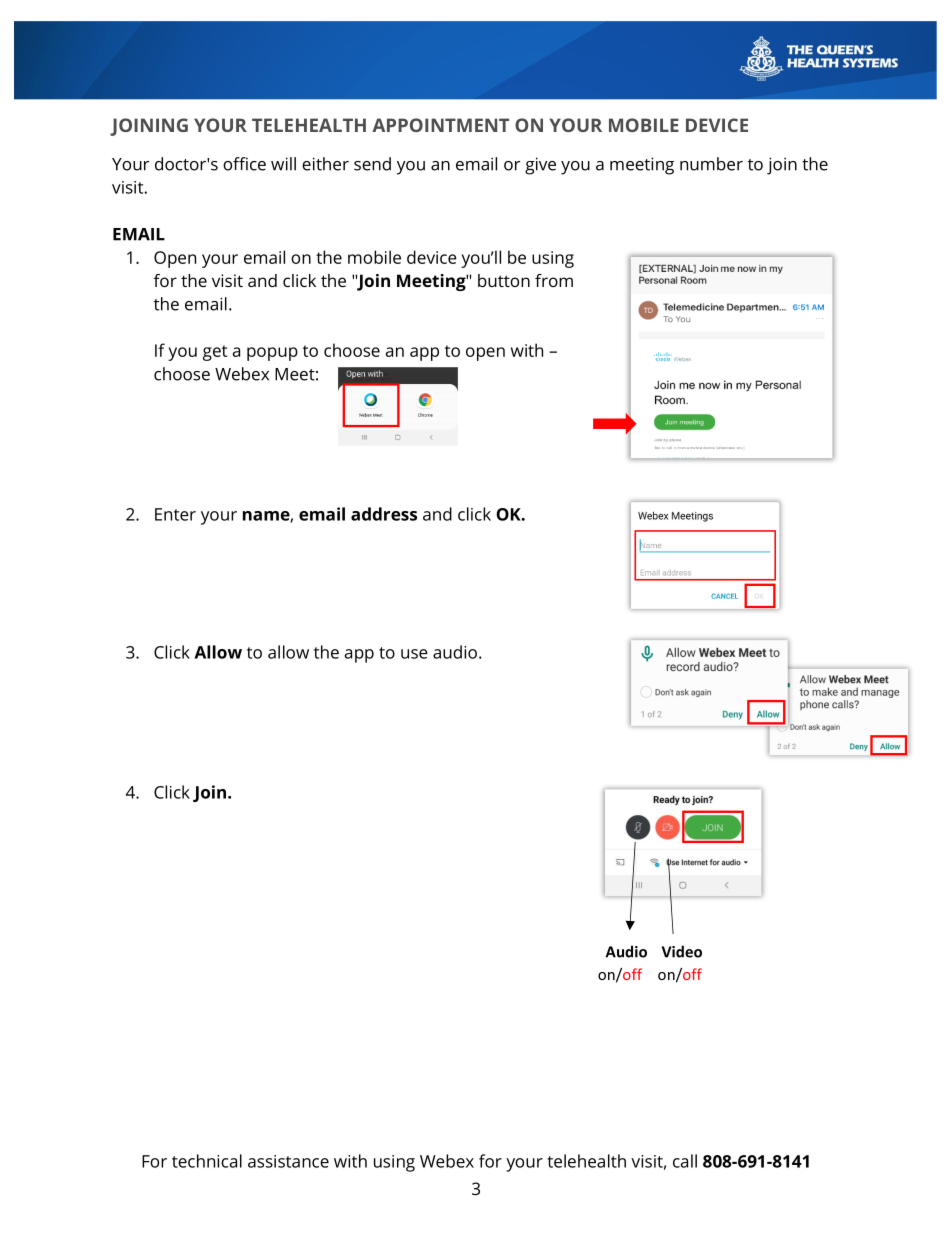 The image size is (952, 1233). What do you see at coordinates (414, 654) in the screenshot?
I see `use` at bounding box center [414, 654].
